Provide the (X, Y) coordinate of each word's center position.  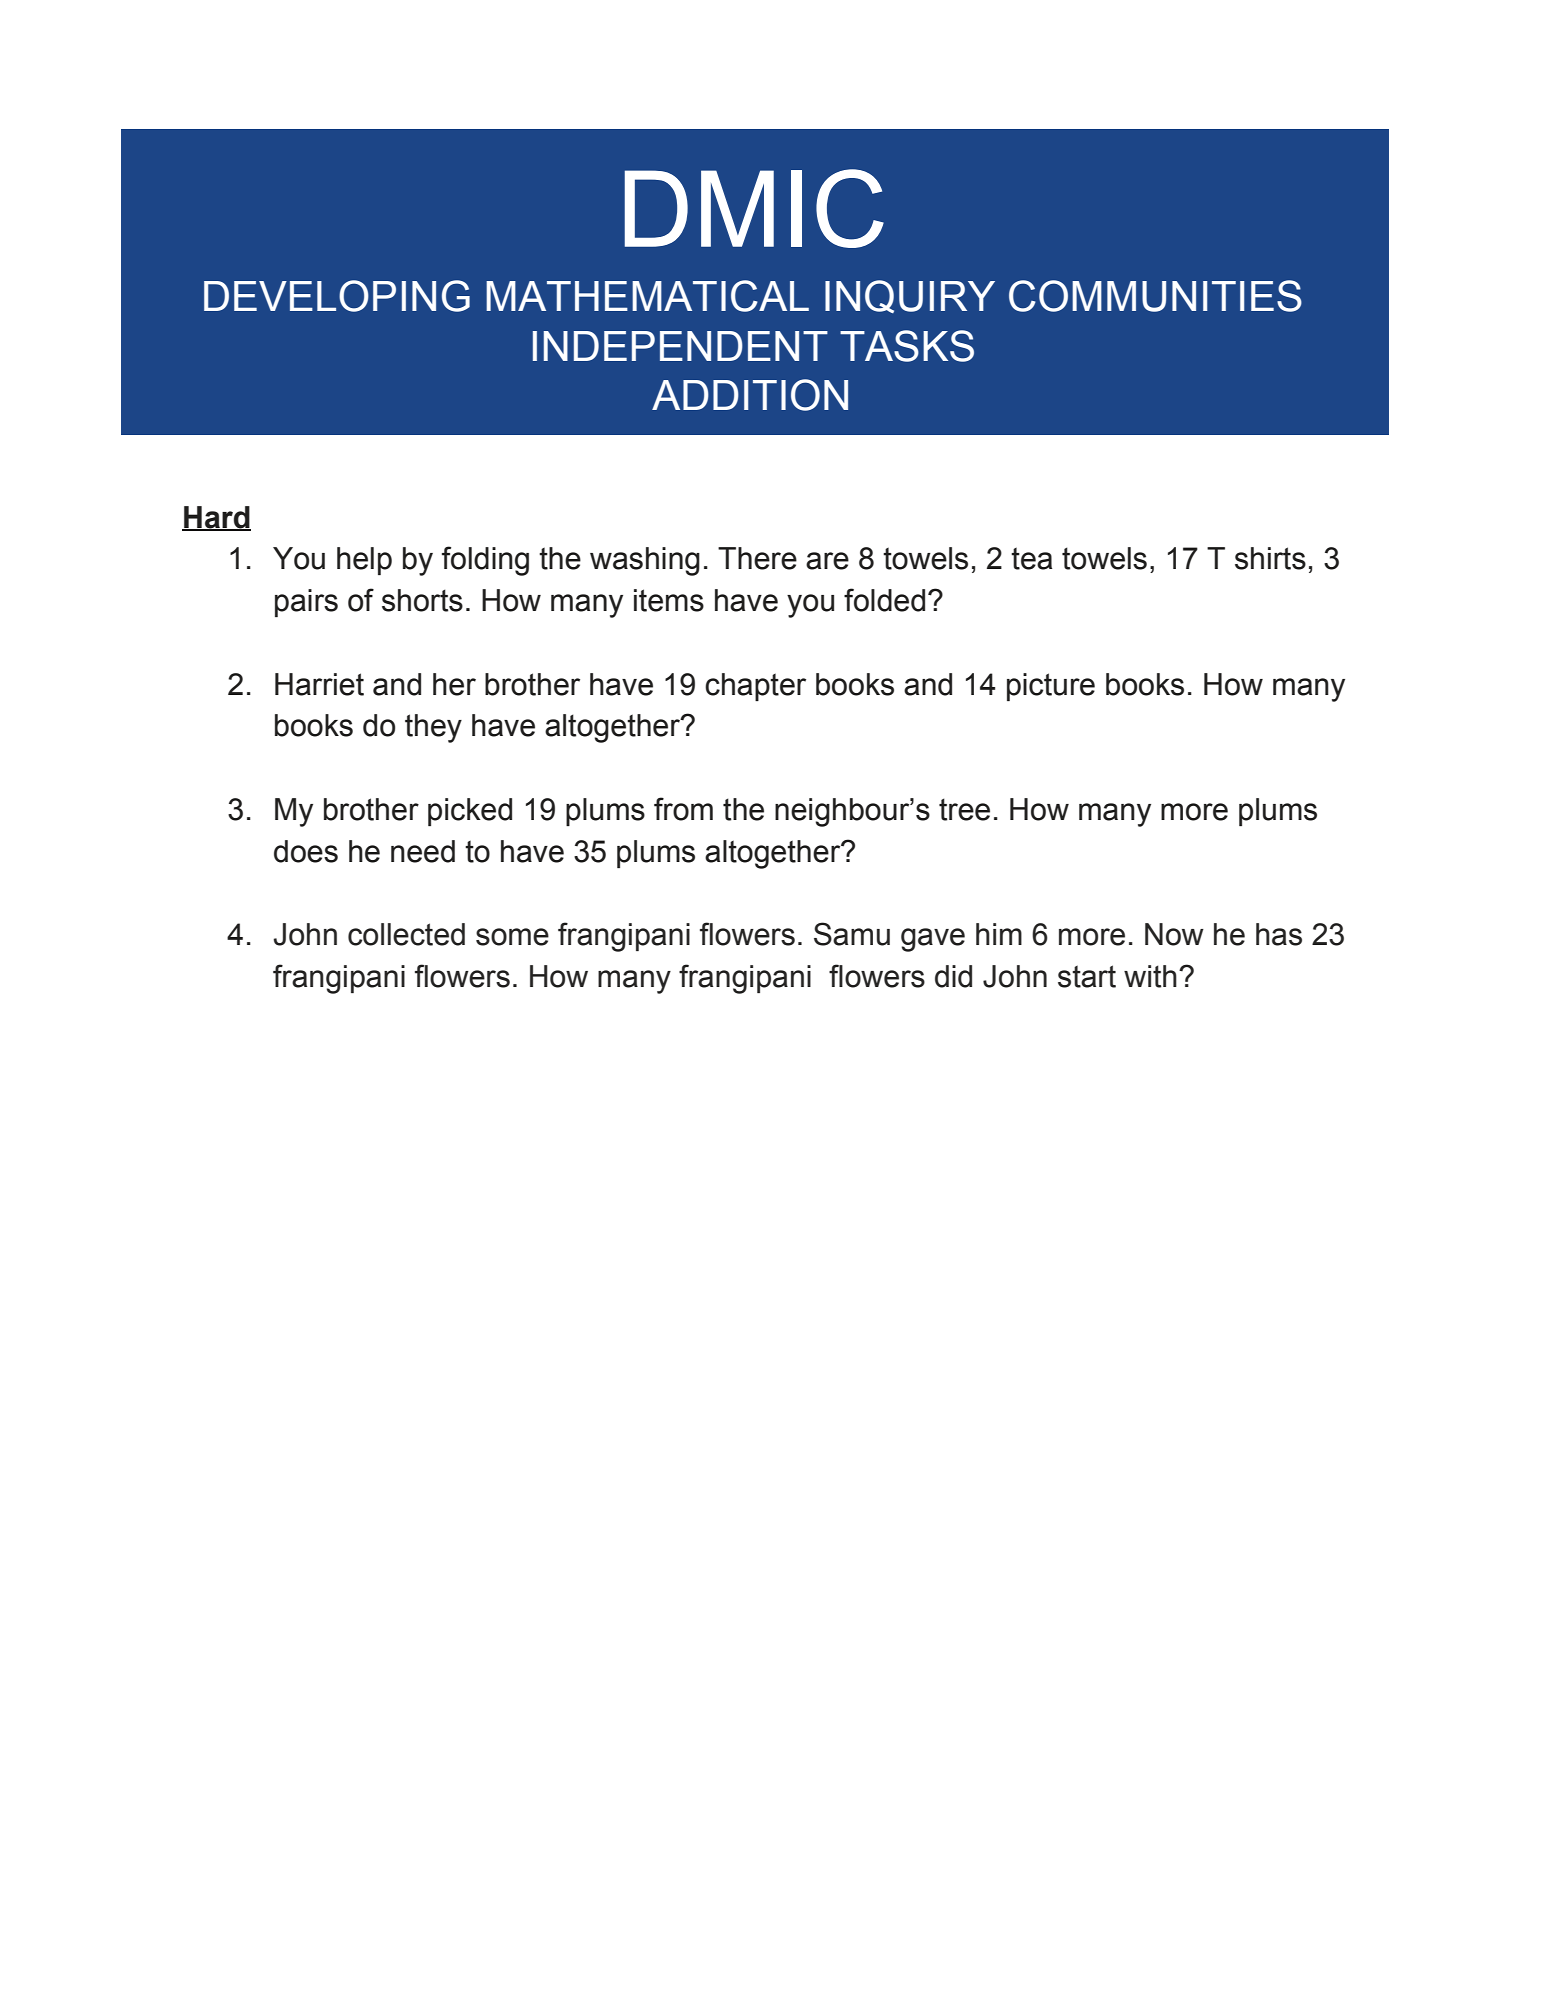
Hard (216, 518)
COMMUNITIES (1155, 296)
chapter (755, 687)
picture (1051, 687)
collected (406, 934)
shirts (1270, 558)
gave (933, 940)
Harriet (319, 684)
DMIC (754, 208)
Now (1174, 934)
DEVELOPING (337, 296)
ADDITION (750, 395)
